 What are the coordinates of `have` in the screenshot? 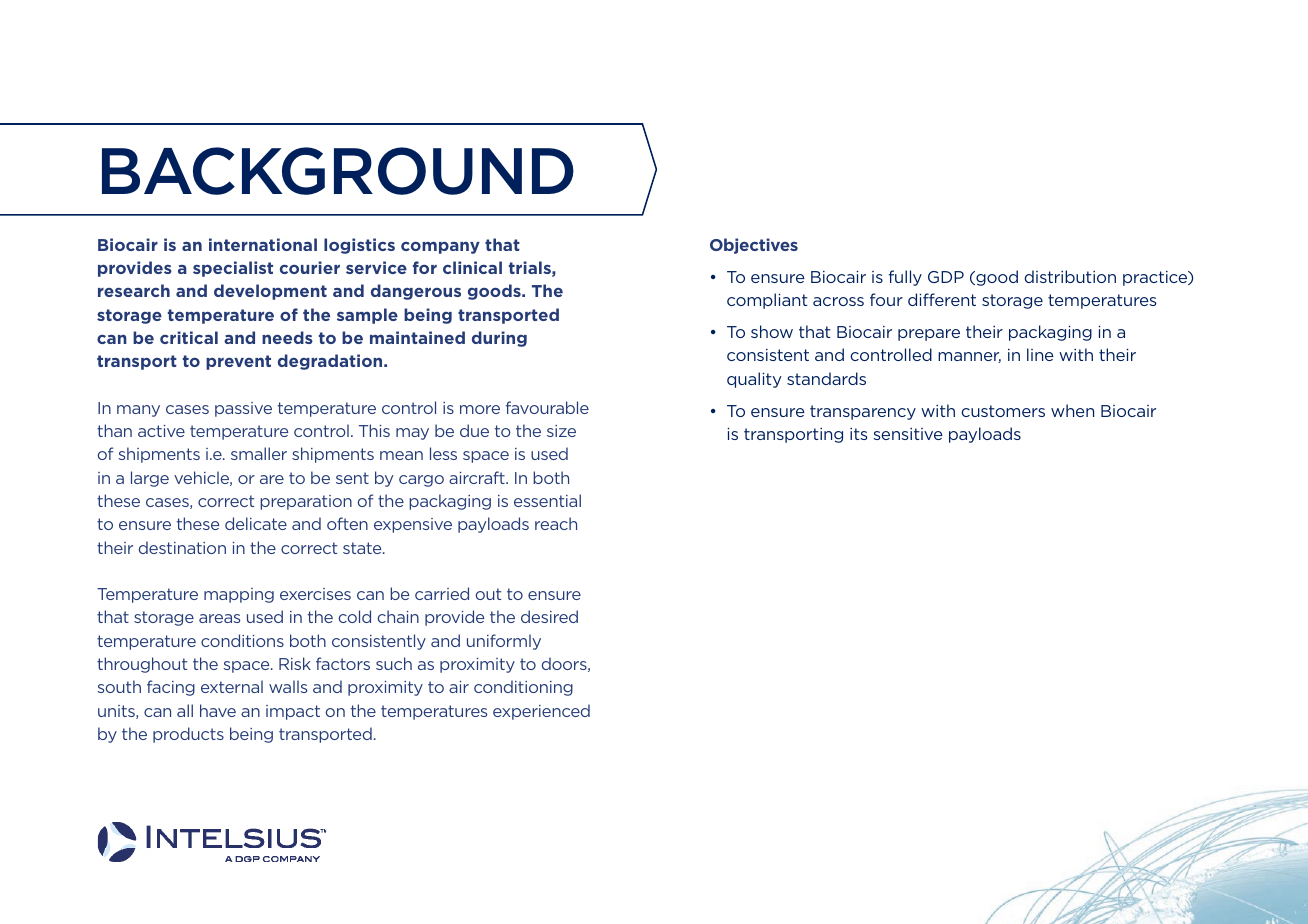 It's located at (218, 710).
